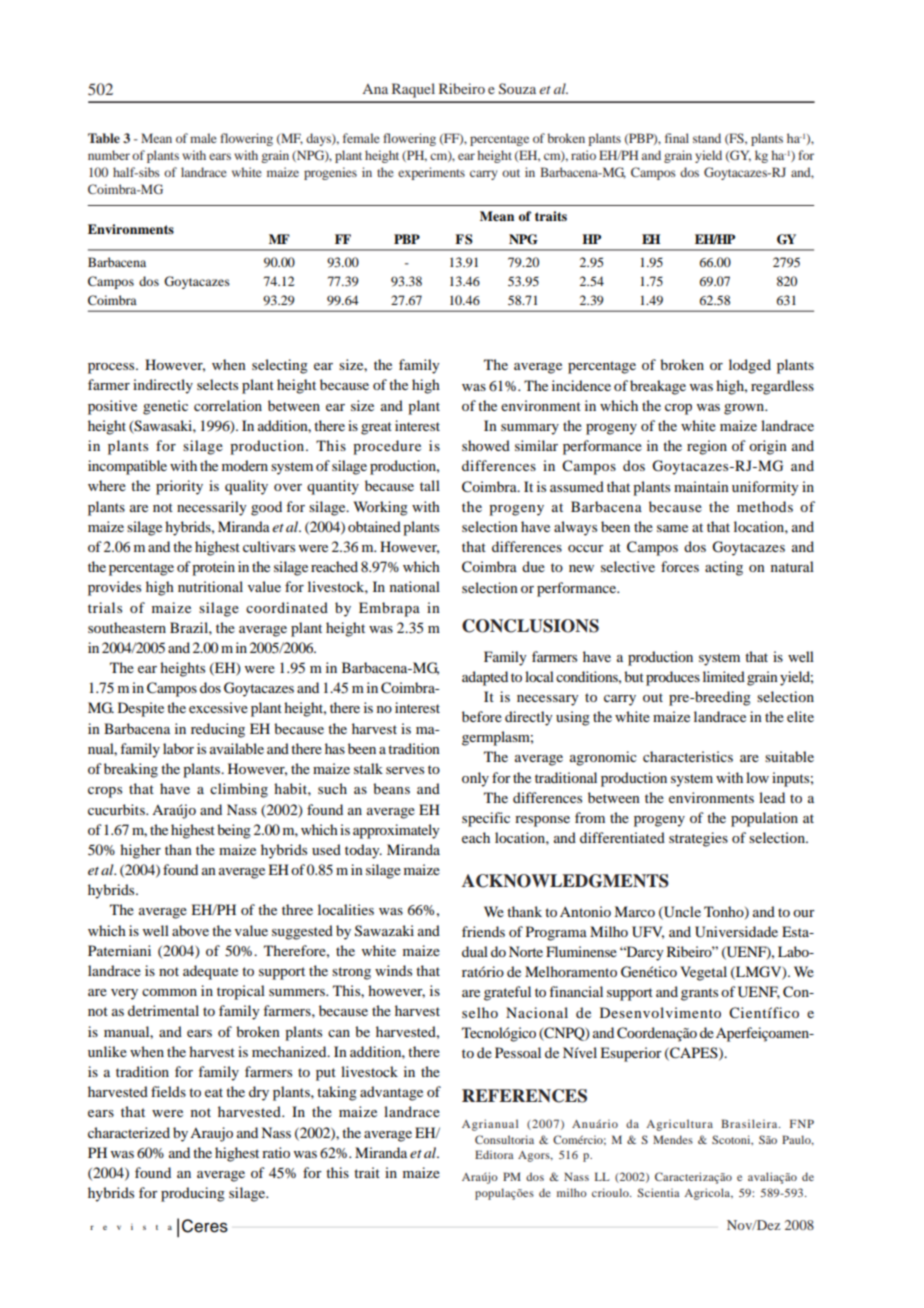 The image size is (924, 1308). I want to click on limited, so click(724, 676).
